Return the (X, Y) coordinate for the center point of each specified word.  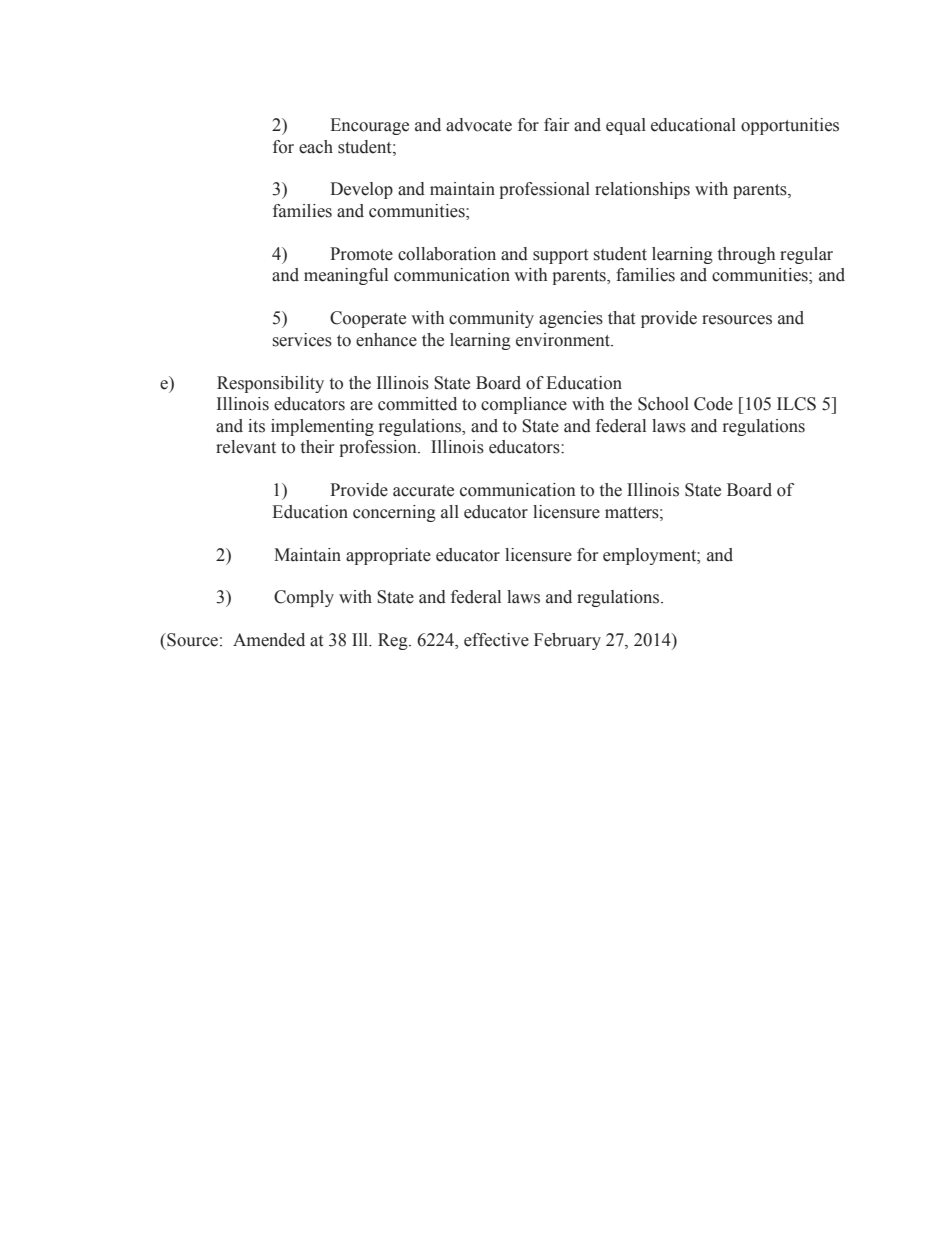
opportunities (790, 126)
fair (556, 125)
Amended (269, 640)
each (316, 147)
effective (496, 640)
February (567, 641)
